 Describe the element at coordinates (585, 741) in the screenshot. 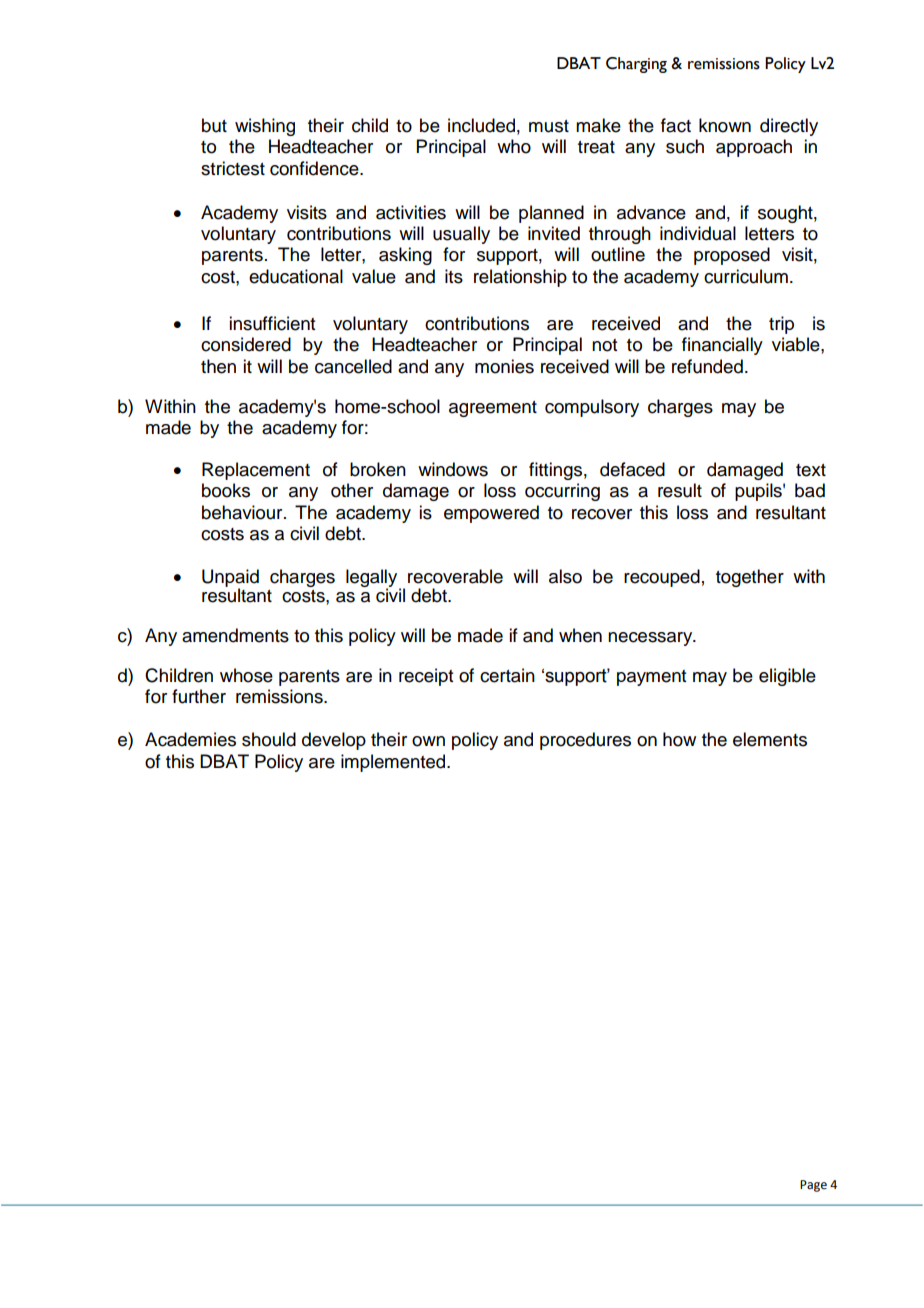

I see `procedures` at that location.
